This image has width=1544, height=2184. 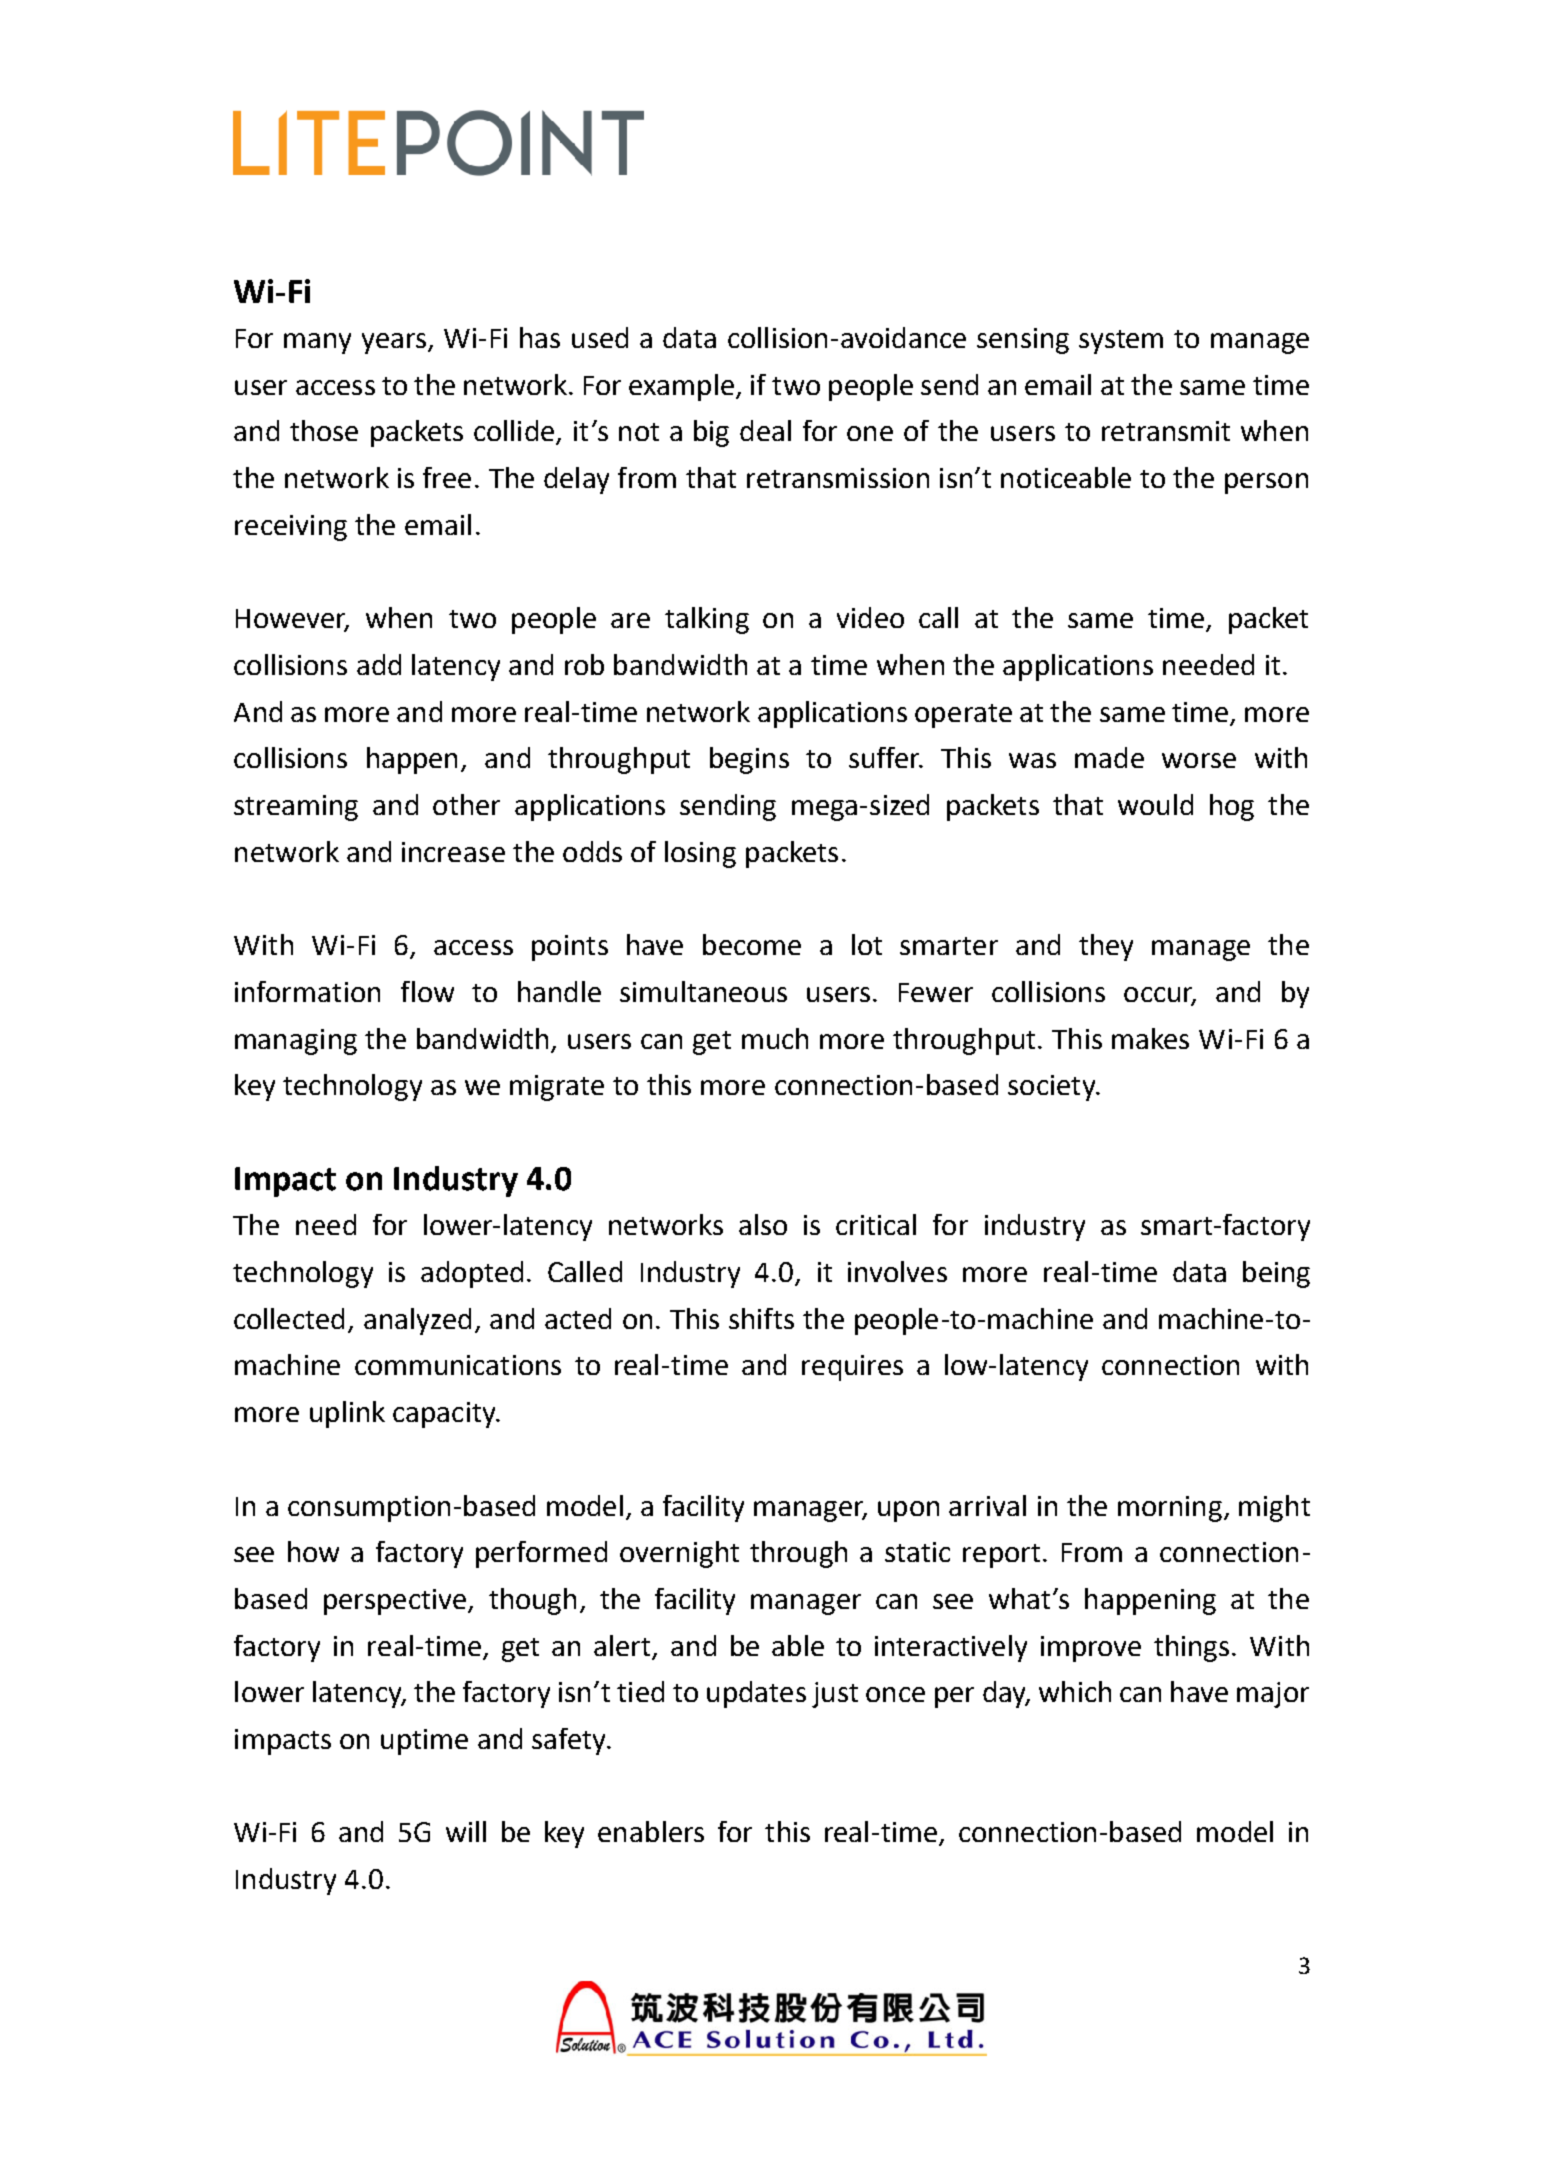 What do you see at coordinates (775, 1038) in the image?
I see `much` at bounding box center [775, 1038].
